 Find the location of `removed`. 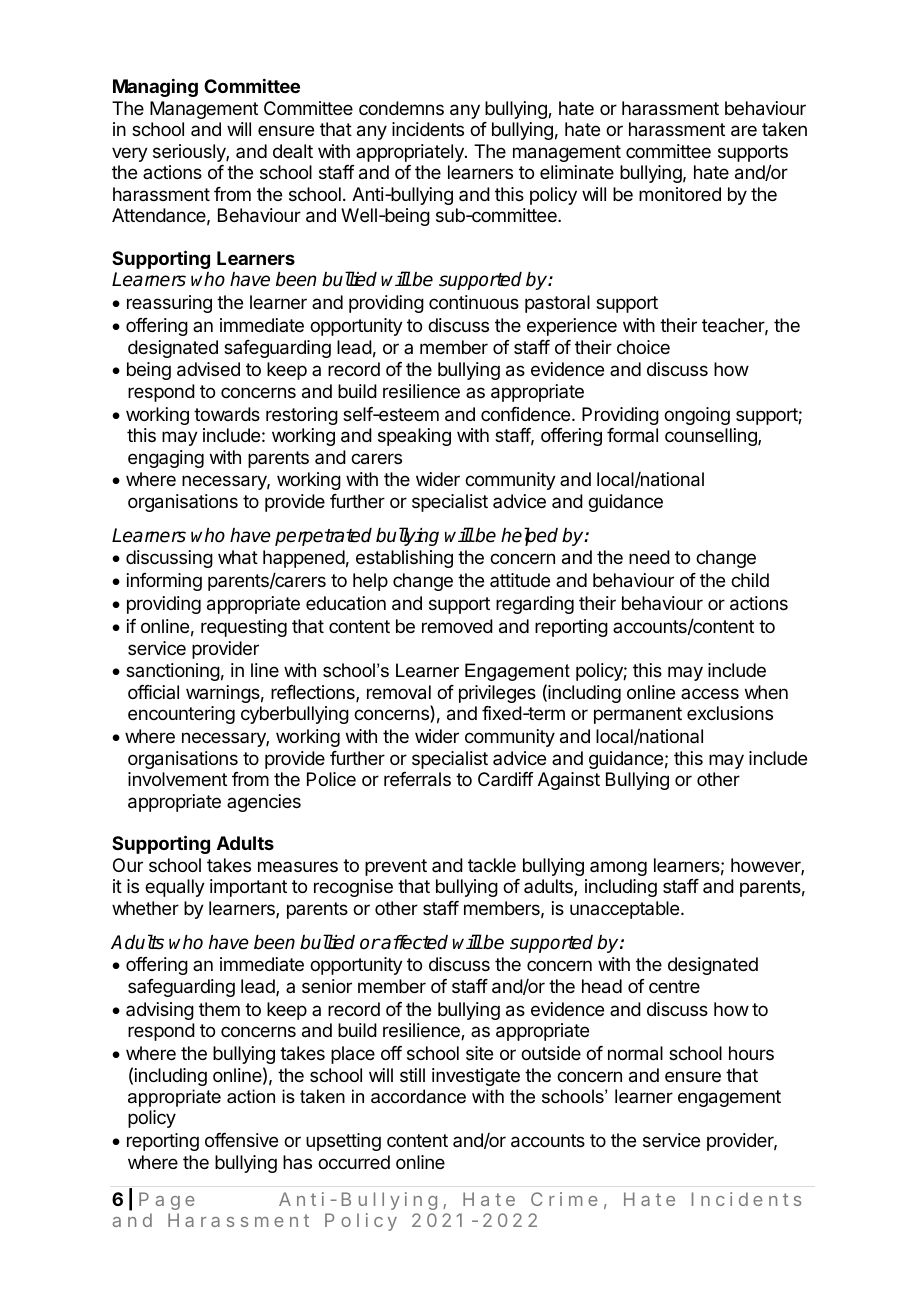

removed is located at coordinates (457, 626).
